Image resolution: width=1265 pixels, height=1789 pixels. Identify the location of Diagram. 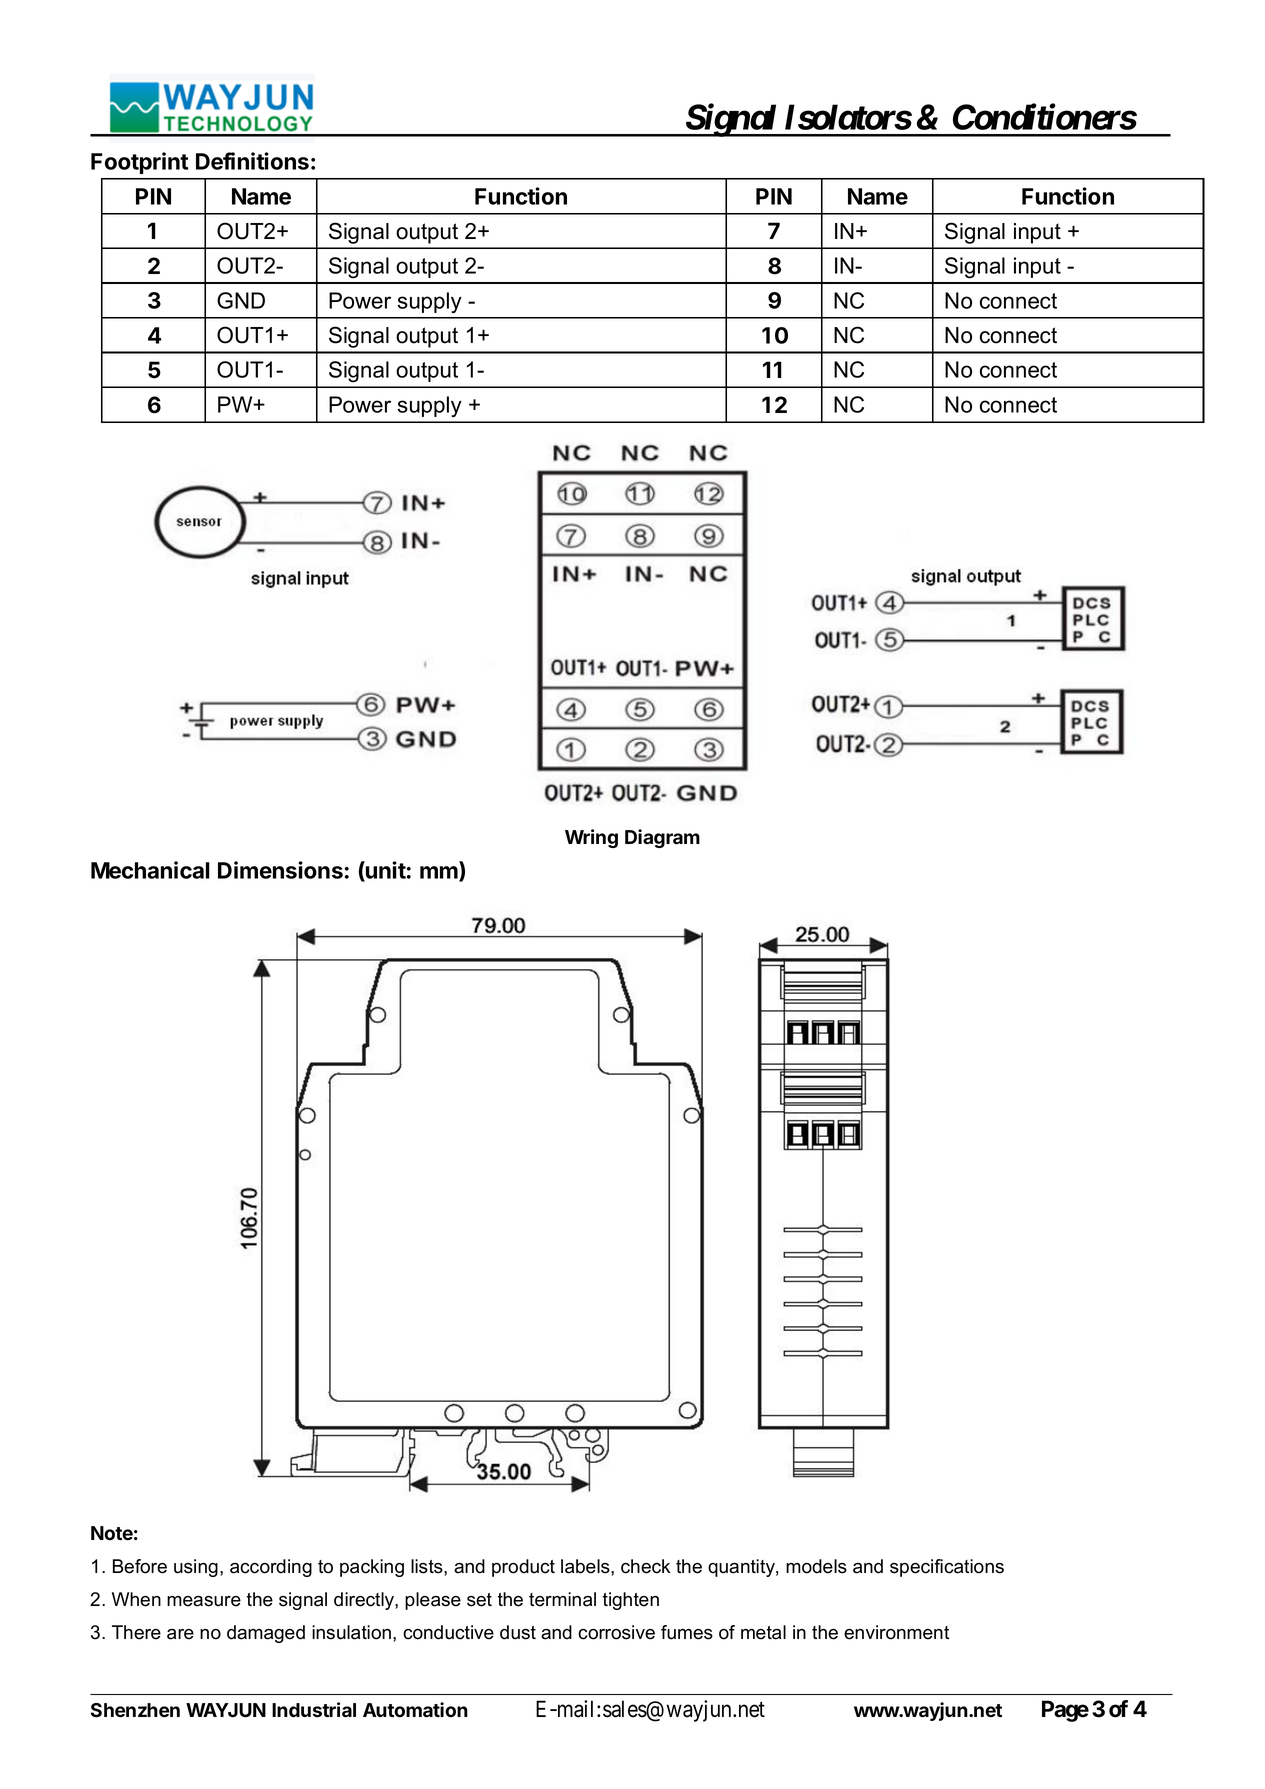
(662, 838).
